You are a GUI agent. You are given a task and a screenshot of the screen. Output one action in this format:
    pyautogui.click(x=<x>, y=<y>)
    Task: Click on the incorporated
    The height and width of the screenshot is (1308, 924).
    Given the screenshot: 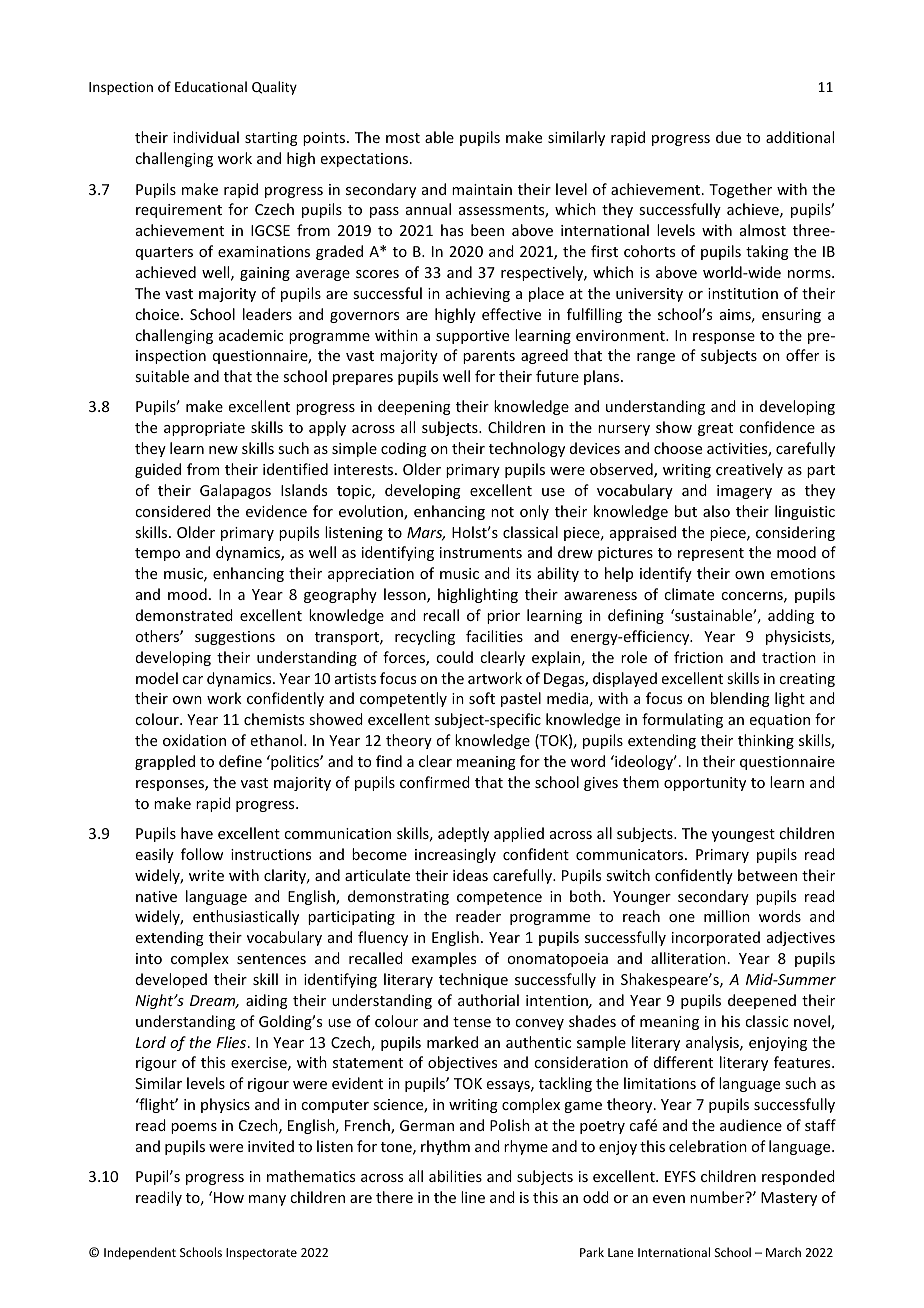 What is the action you would take?
    pyautogui.click(x=716, y=938)
